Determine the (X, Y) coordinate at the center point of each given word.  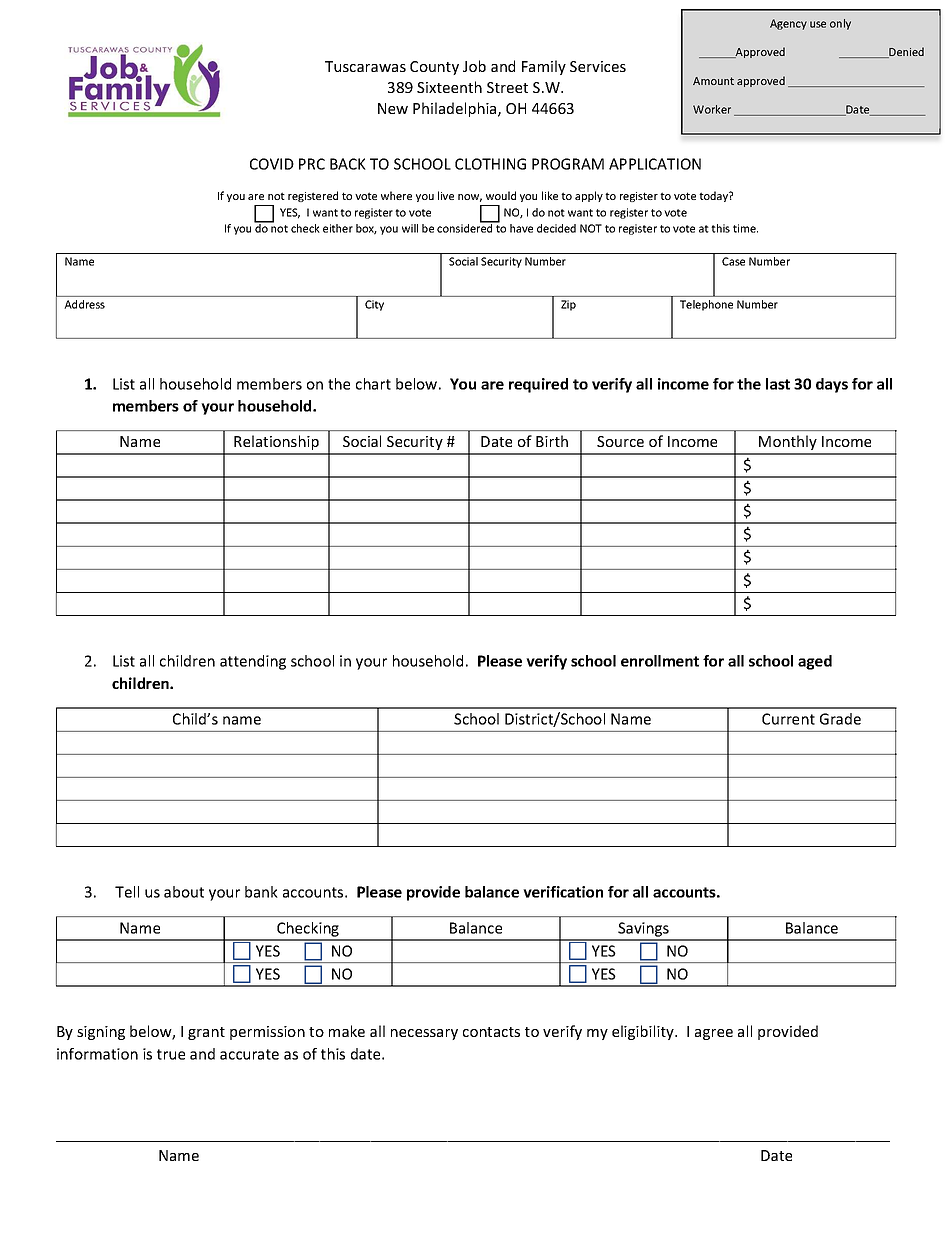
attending (253, 662)
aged (815, 662)
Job (474, 66)
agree (714, 1034)
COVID (272, 164)
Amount (713, 81)
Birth (552, 441)
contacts (491, 1032)
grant (206, 1033)
